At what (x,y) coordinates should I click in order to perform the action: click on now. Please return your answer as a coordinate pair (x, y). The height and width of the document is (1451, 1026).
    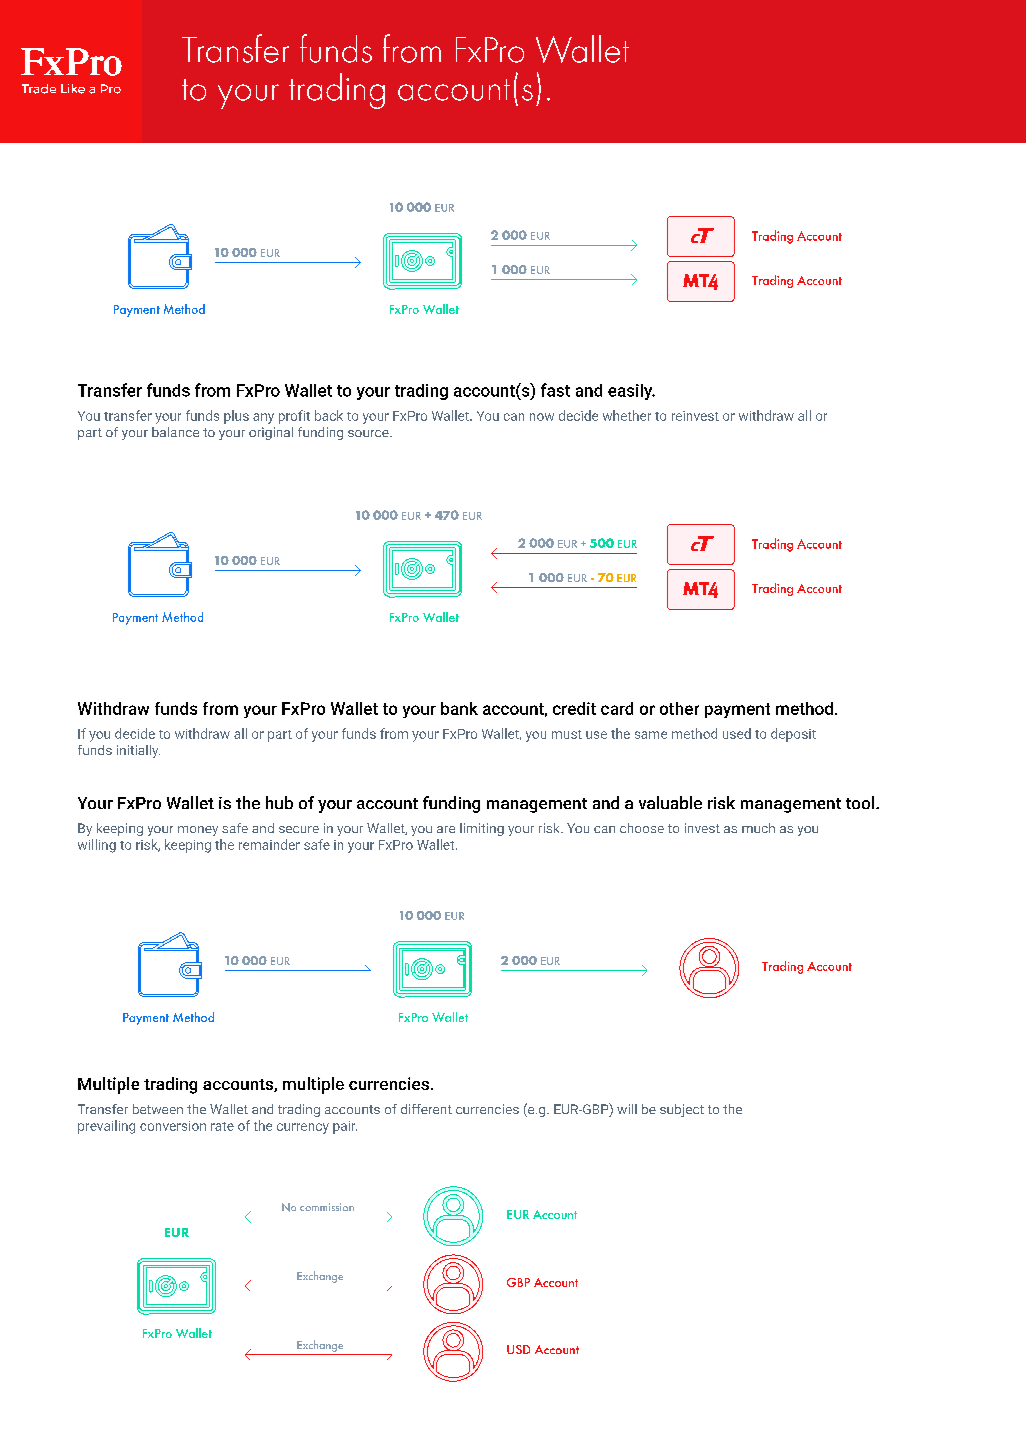
    Looking at the image, I should click on (542, 417).
